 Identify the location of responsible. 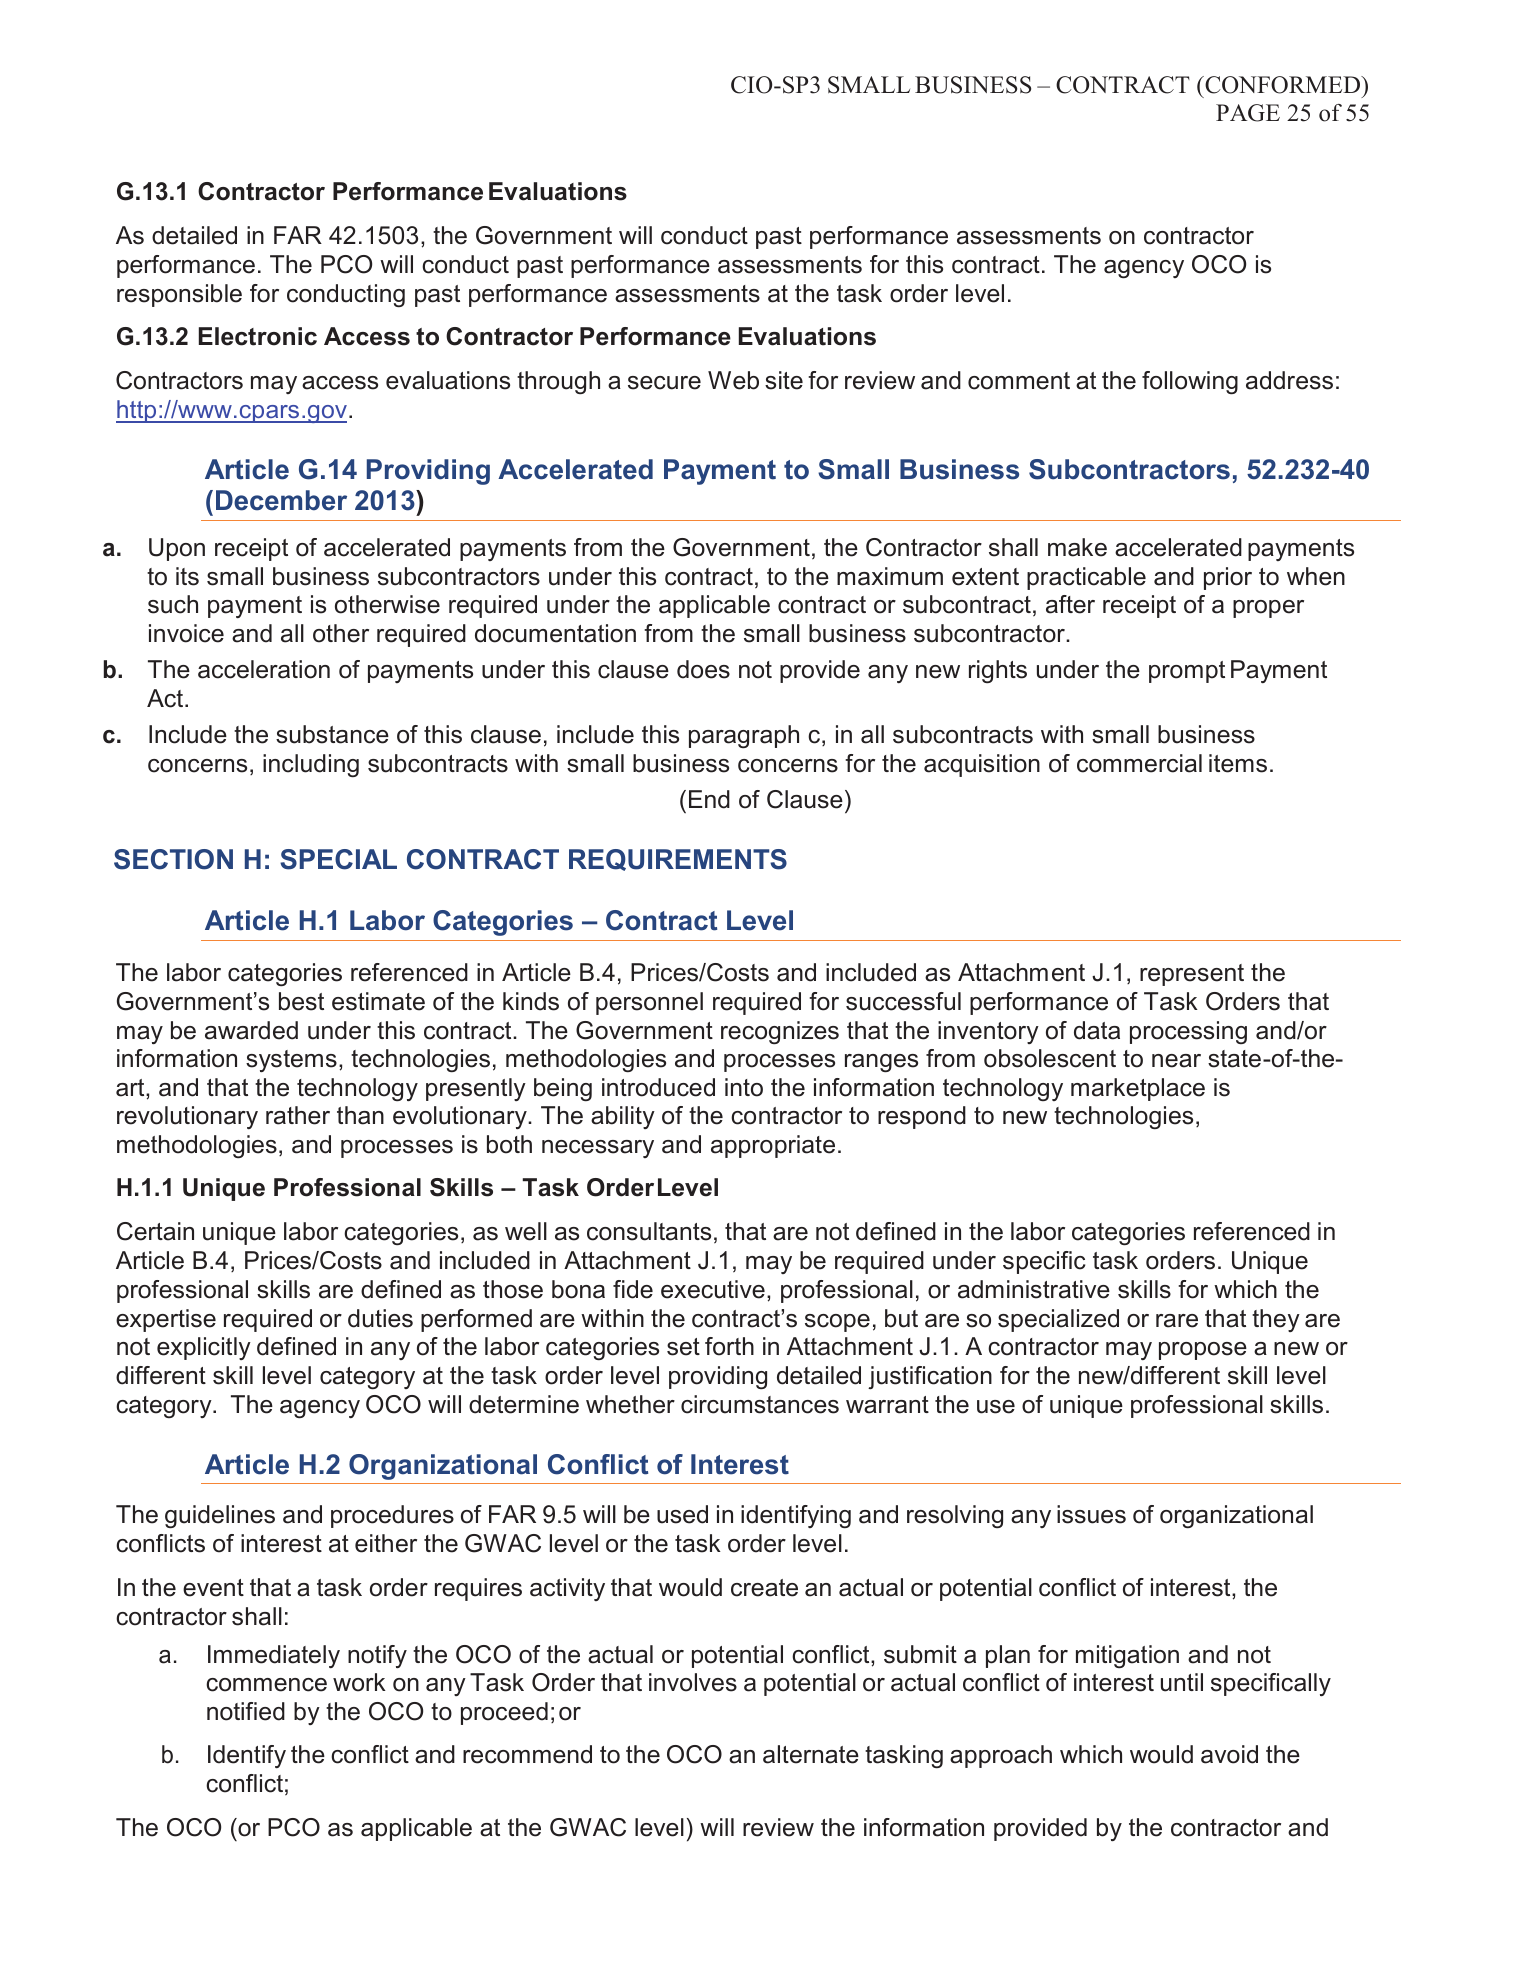
(179, 295).
